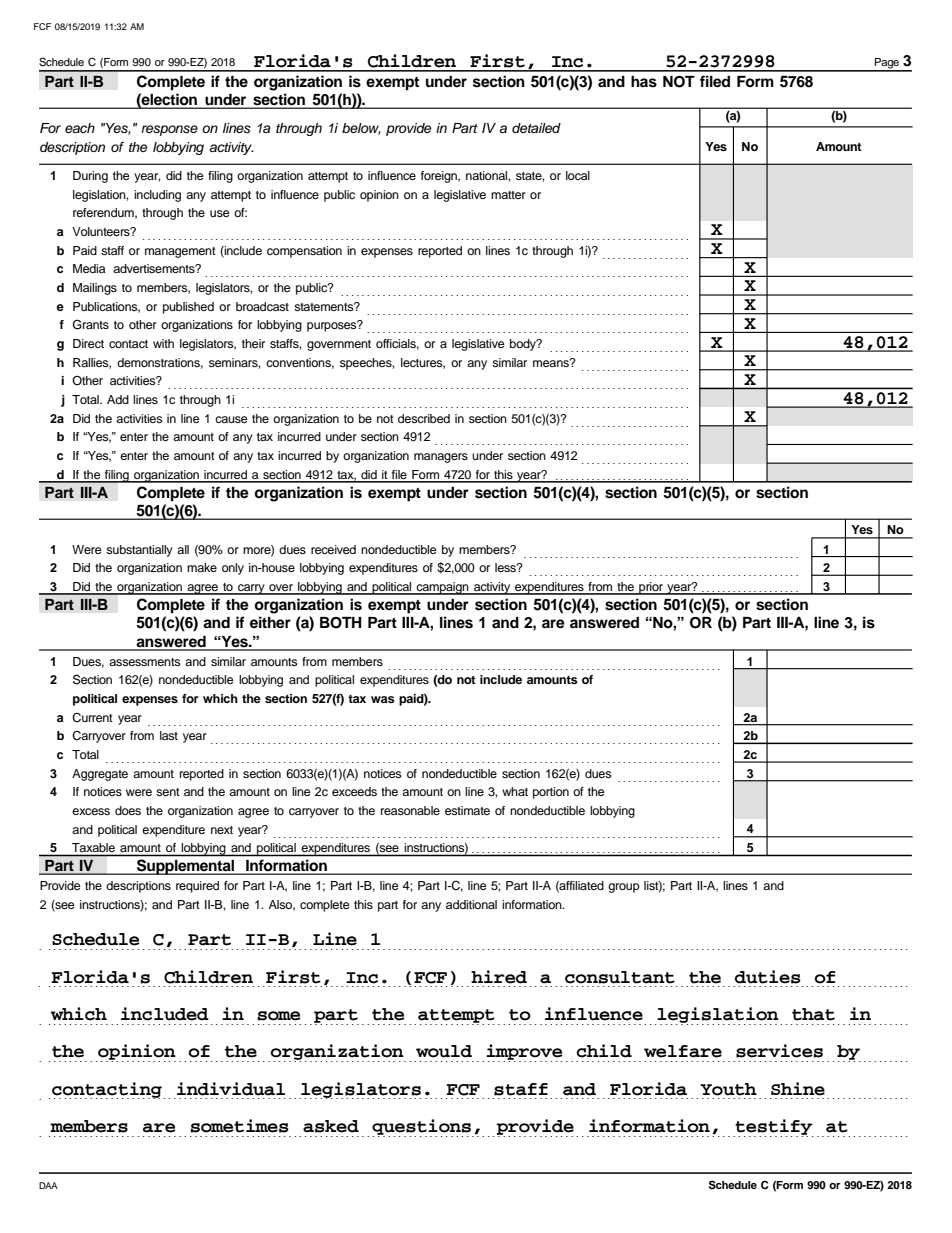 This image has width=952, height=1233. Describe the element at coordinates (887, 64) in the image. I see `Page` at that location.
